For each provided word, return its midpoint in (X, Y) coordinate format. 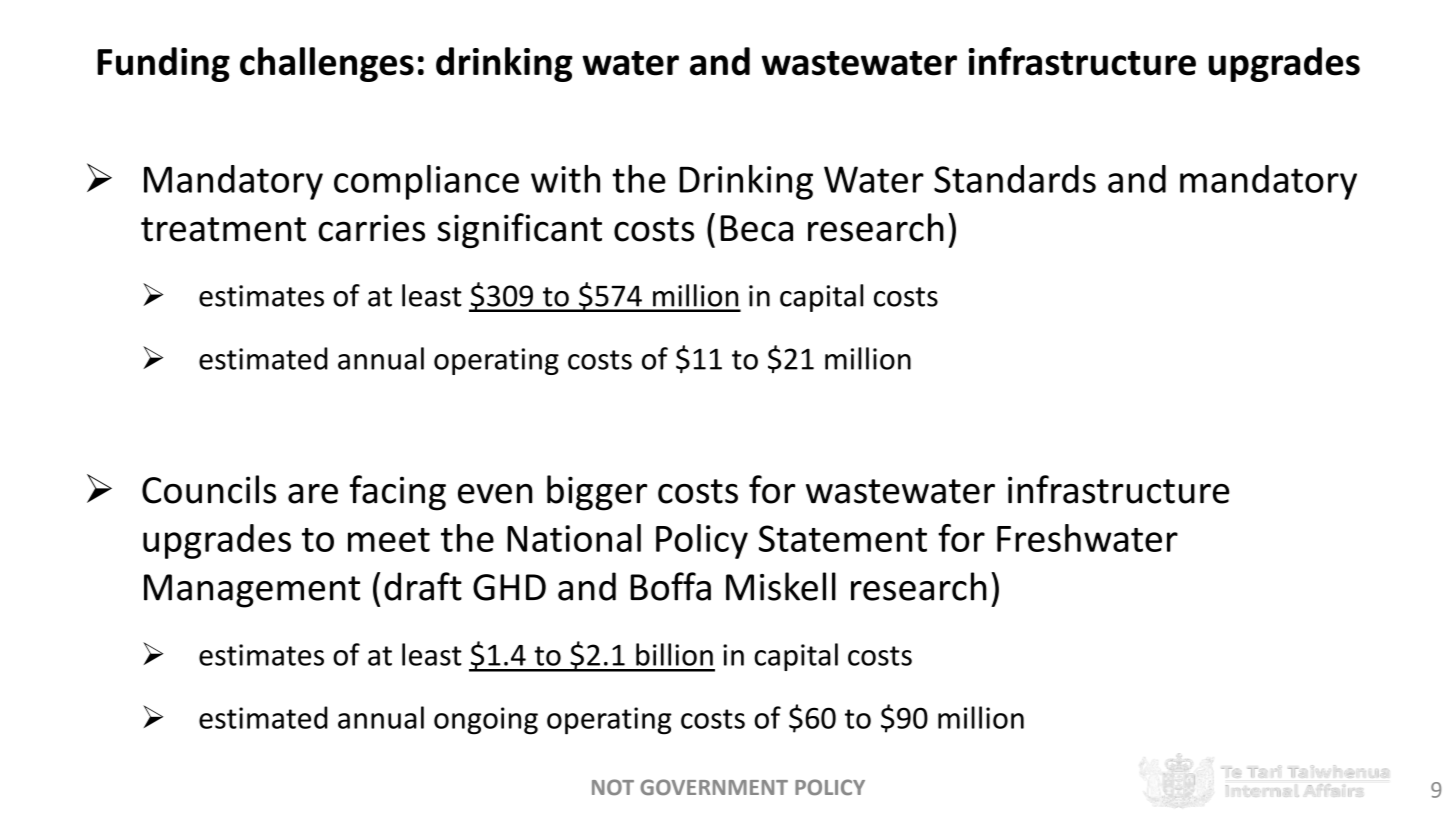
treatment (223, 229)
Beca (757, 228)
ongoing (486, 721)
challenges (327, 64)
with (565, 179)
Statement (843, 538)
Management (252, 591)
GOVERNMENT (714, 787)
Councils (209, 489)
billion (674, 654)
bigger (597, 493)
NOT (613, 787)
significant (519, 230)
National (574, 538)
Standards (1015, 179)
